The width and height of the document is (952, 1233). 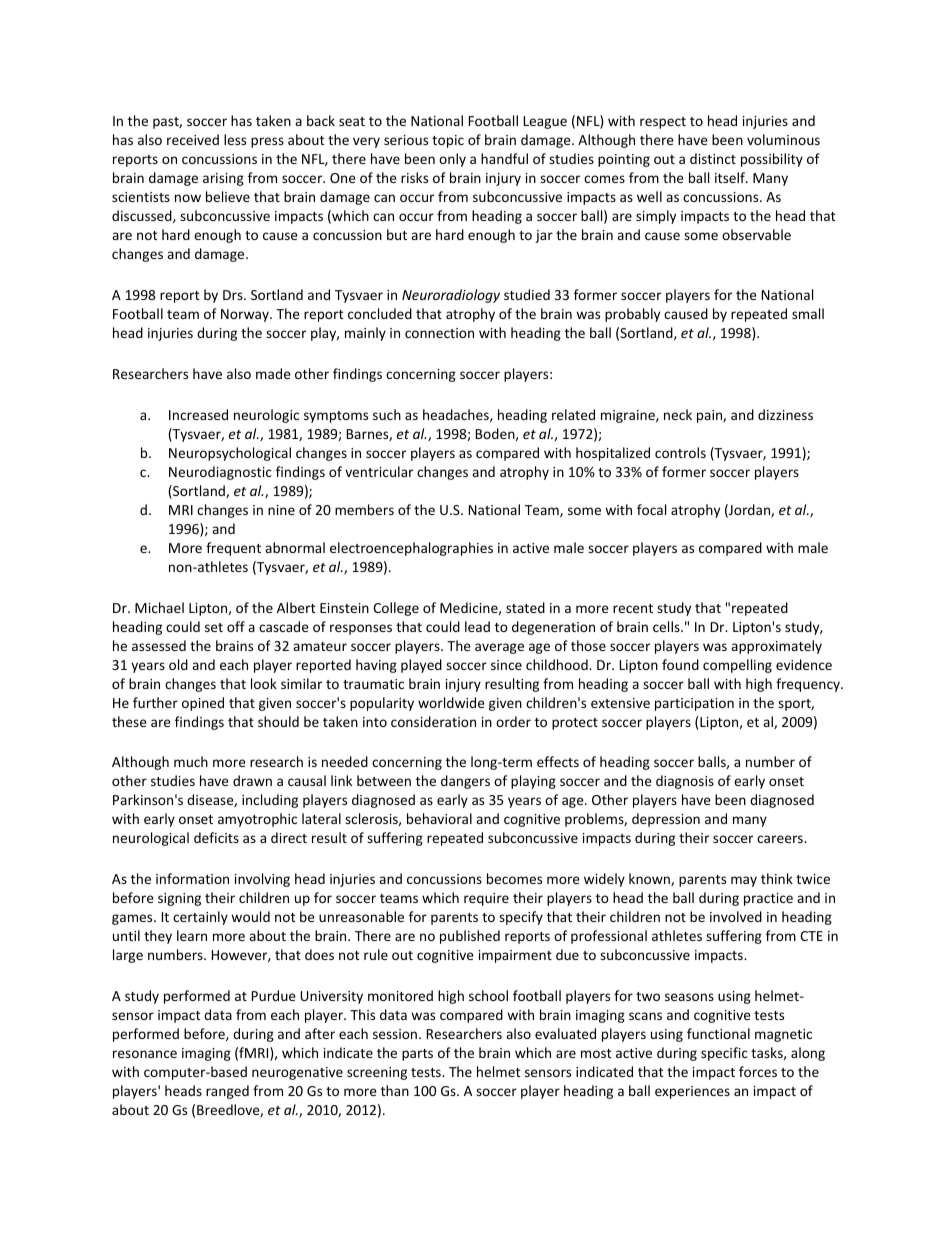 I want to click on opined, so click(x=203, y=704).
